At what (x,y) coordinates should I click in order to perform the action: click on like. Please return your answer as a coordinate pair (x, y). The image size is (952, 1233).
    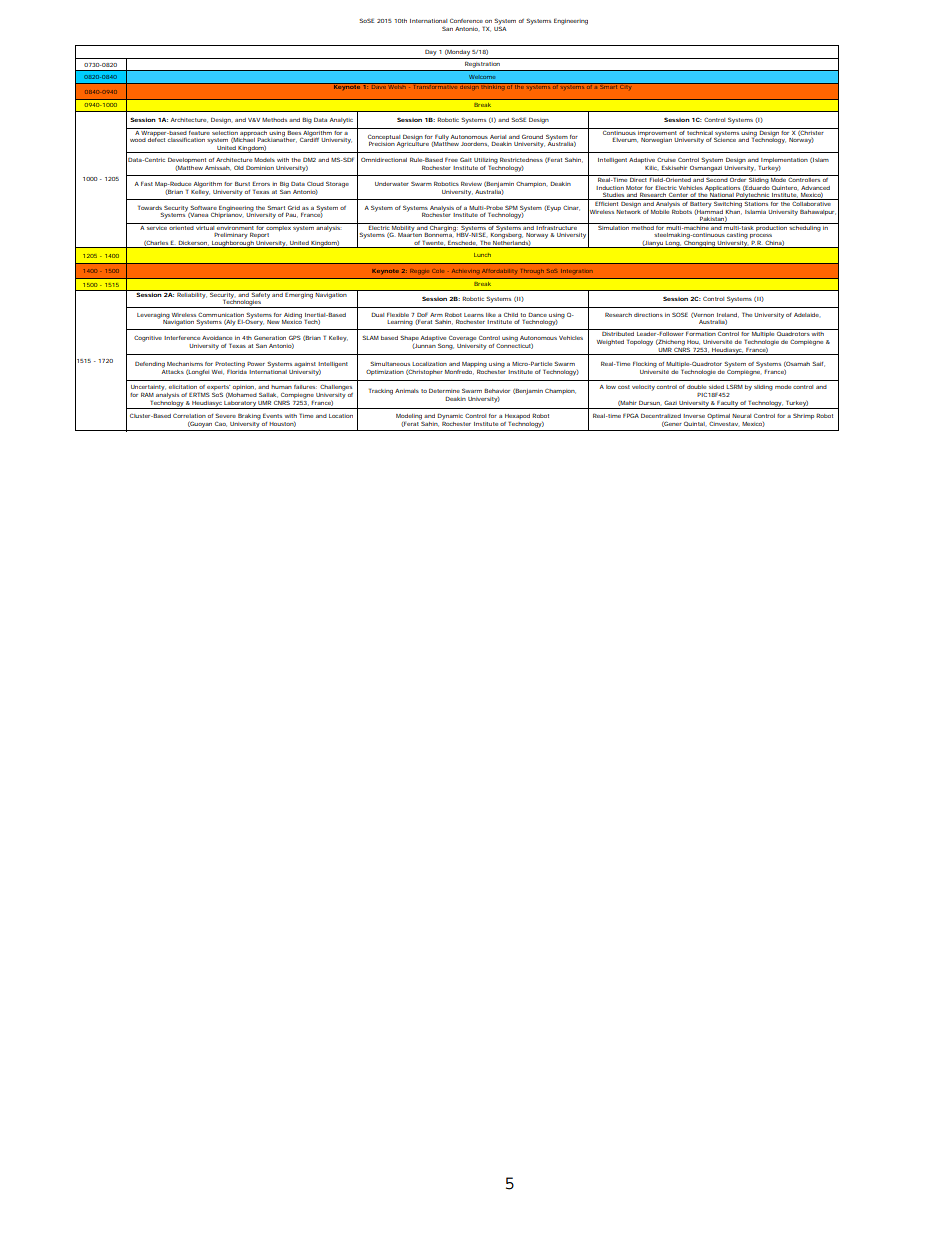
    Looking at the image, I should click on (491, 315).
